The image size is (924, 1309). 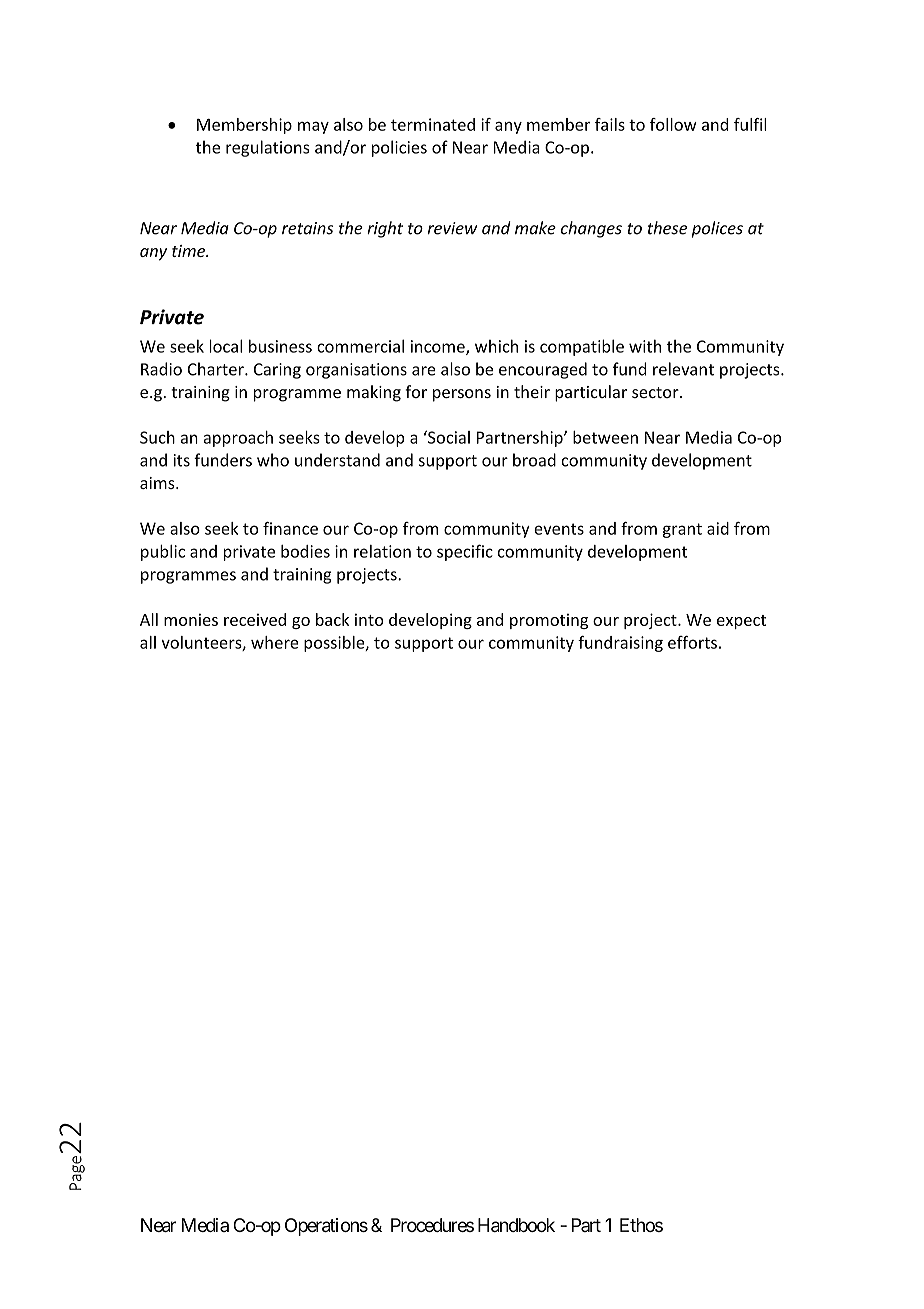 I want to click on efforts, so click(x=692, y=642).
